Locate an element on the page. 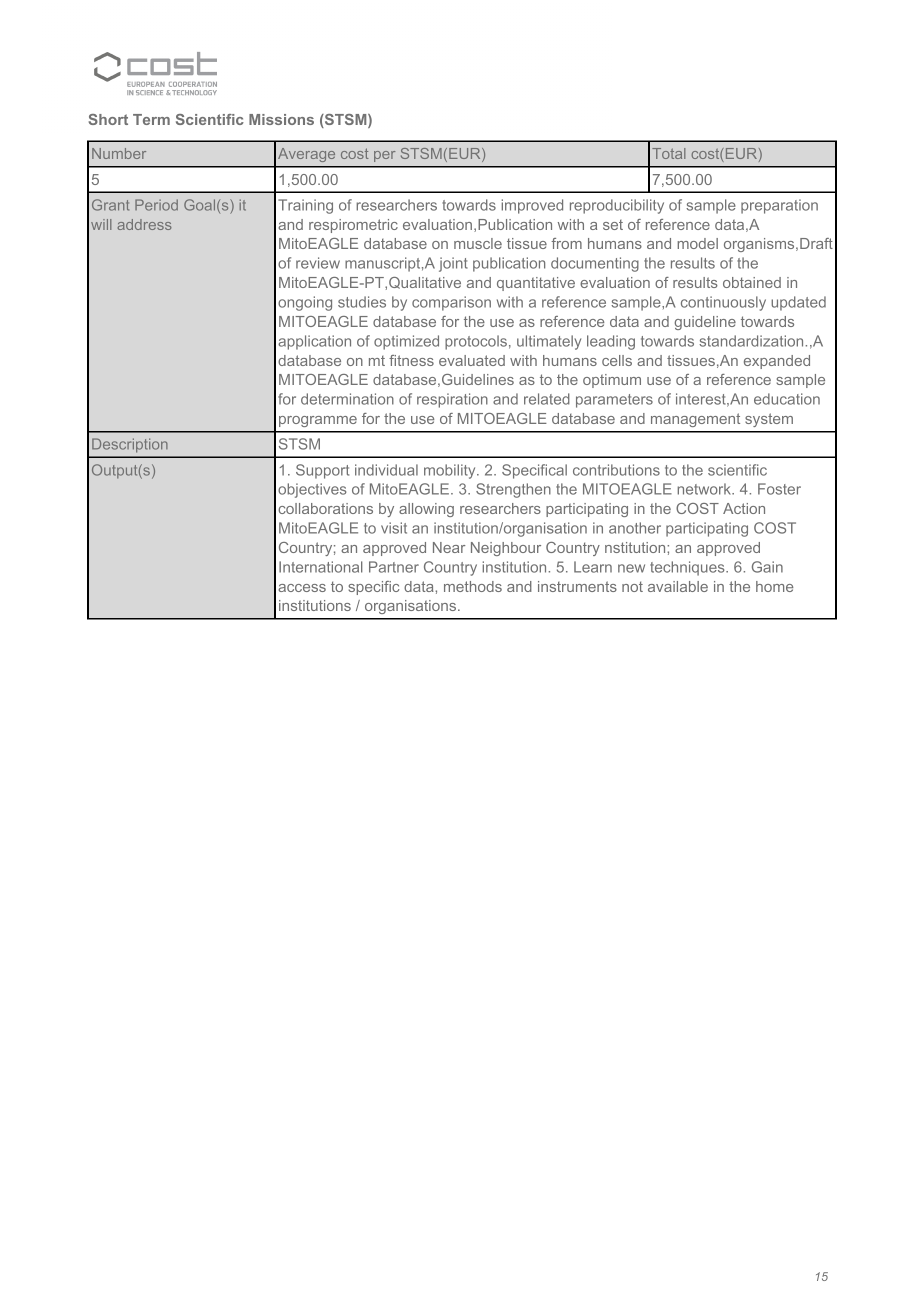 Image resolution: width=924 pixels, height=1308 pixels. application is located at coordinates (314, 342).
